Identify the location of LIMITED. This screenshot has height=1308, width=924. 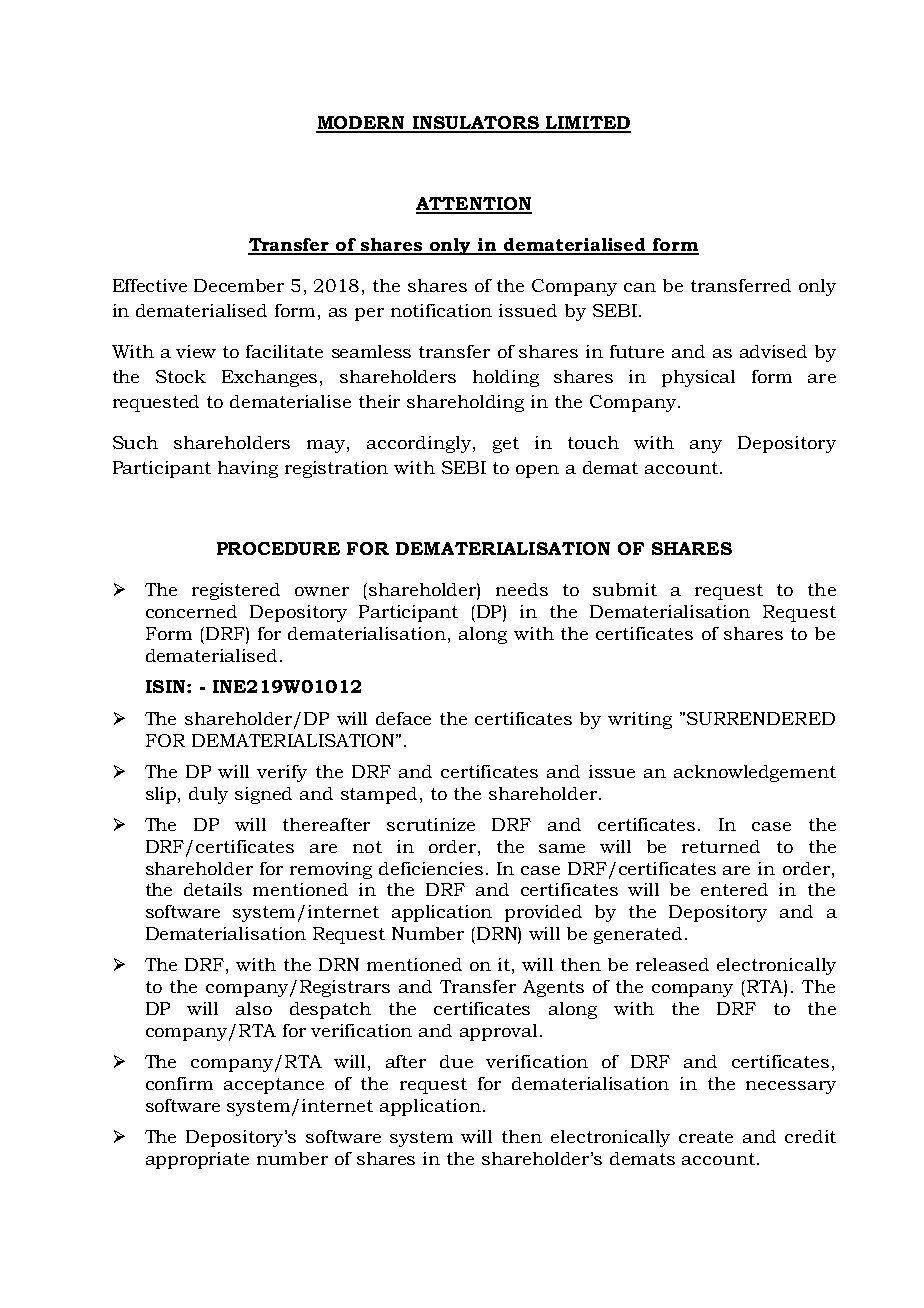
(587, 124).
